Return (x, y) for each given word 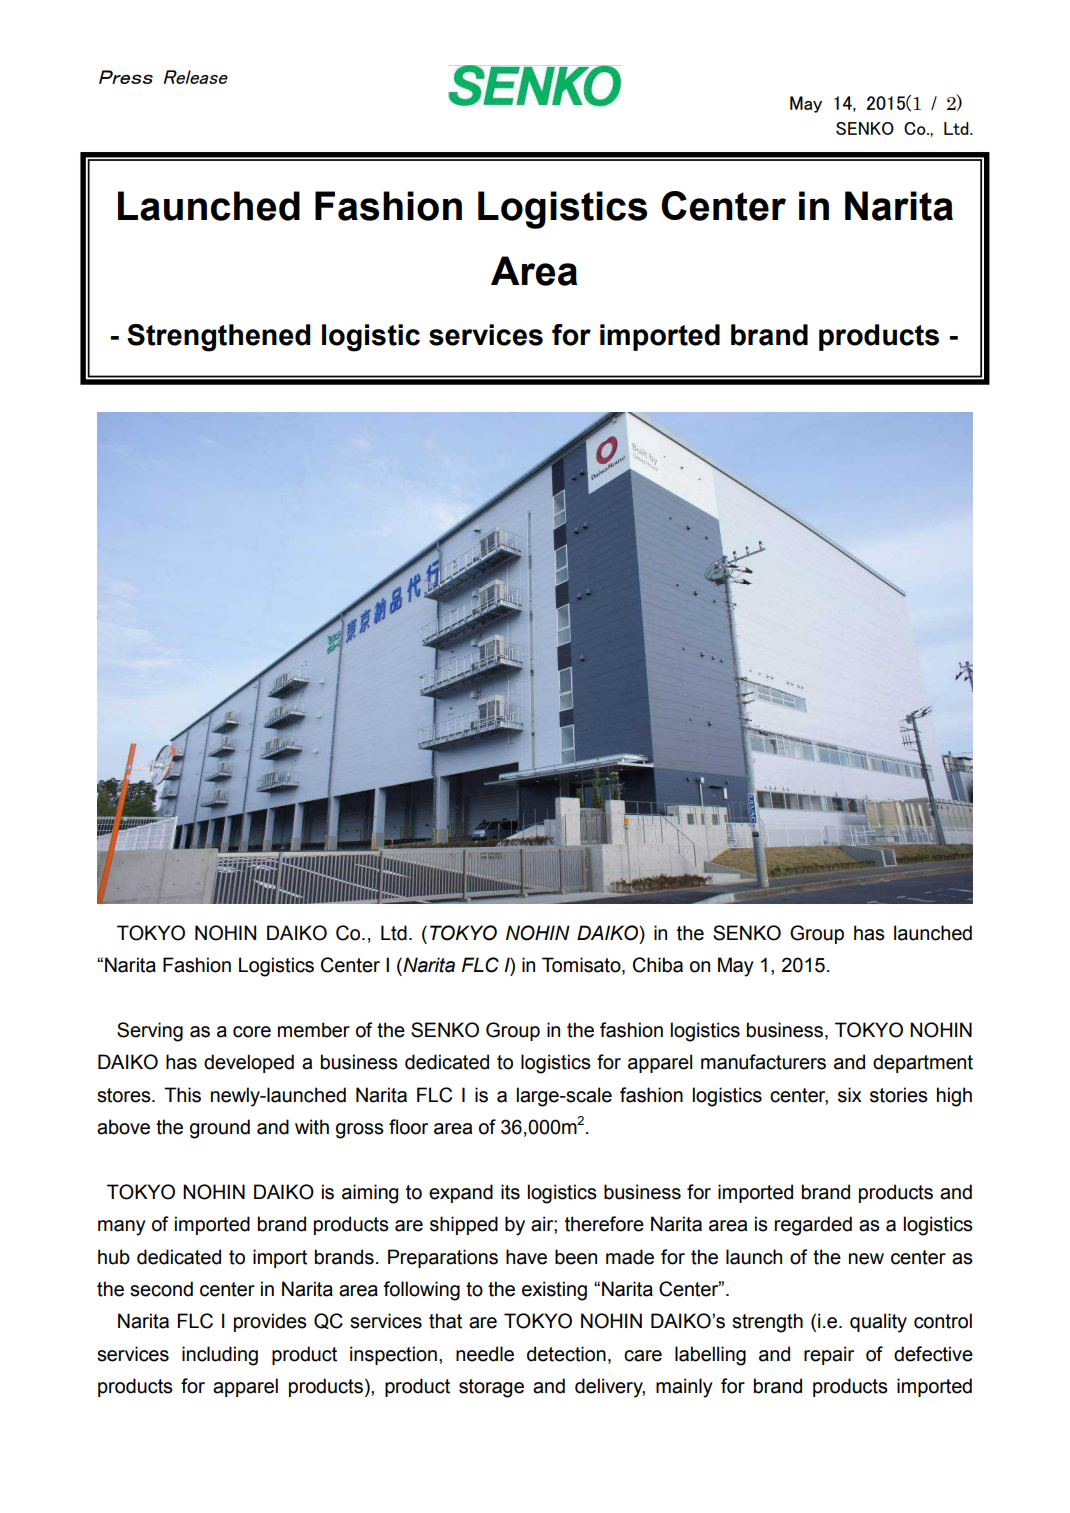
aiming (370, 1194)
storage (491, 1388)
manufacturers (763, 1062)
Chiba (658, 965)
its (510, 1192)
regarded (813, 1226)
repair (829, 1355)
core (252, 1032)
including (220, 1356)
